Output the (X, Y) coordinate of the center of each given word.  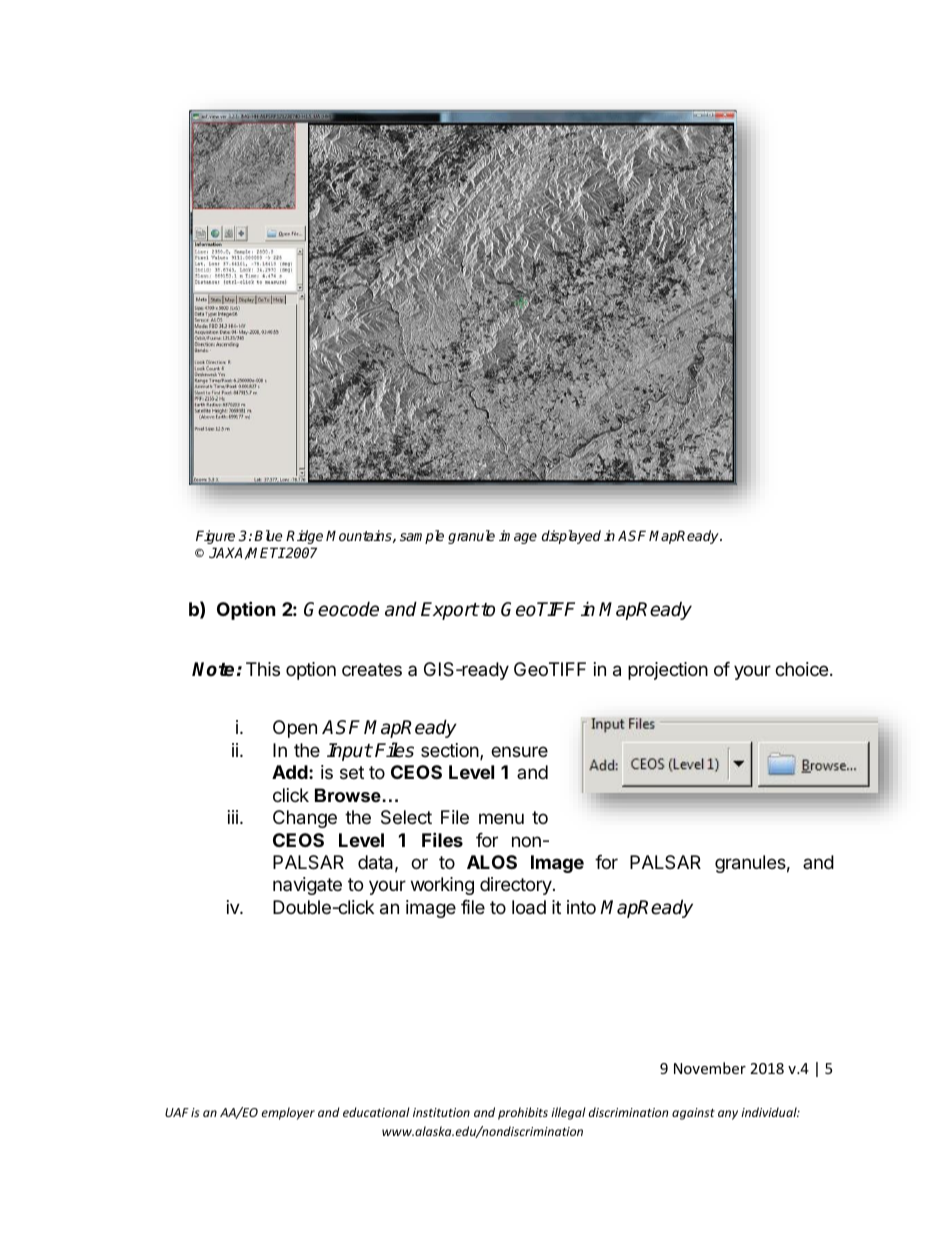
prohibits (523, 1113)
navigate (307, 886)
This (263, 669)
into (581, 907)
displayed (571, 537)
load (529, 907)
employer (288, 1113)
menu (501, 818)
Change (305, 819)
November (710, 1068)
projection (668, 671)
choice (803, 669)
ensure (519, 751)
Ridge (304, 537)
